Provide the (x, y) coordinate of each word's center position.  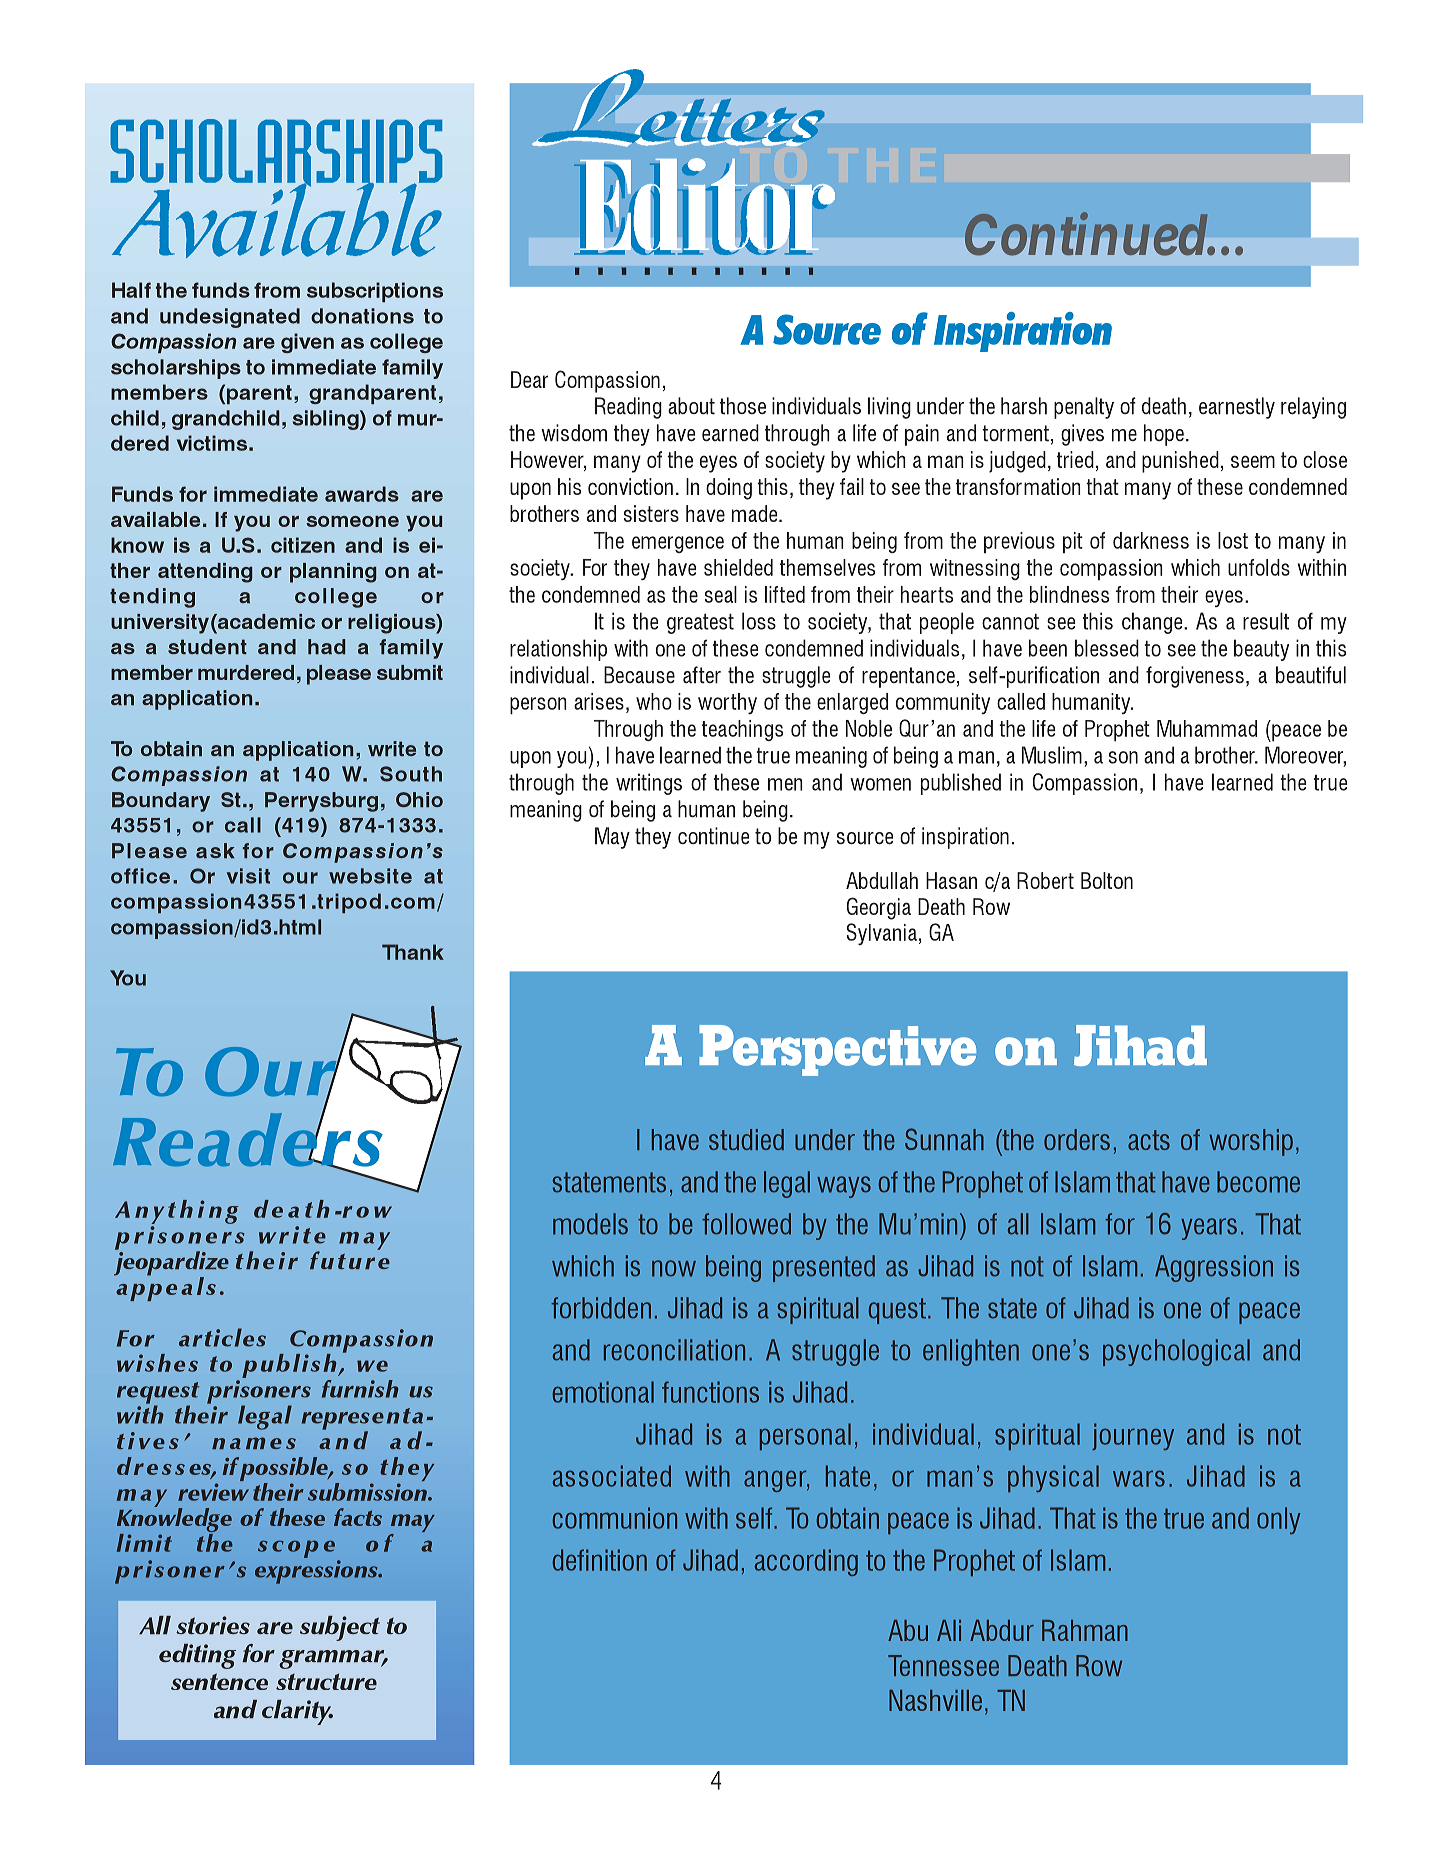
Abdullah (882, 880)
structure (326, 1681)
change (1153, 623)
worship (1251, 1142)
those (743, 406)
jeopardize (171, 1263)
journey (1133, 1436)
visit (248, 876)
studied (746, 1139)
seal (721, 594)
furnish (360, 1389)
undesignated (230, 318)
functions (710, 1392)
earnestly (1237, 408)
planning (333, 573)
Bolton (1107, 880)
